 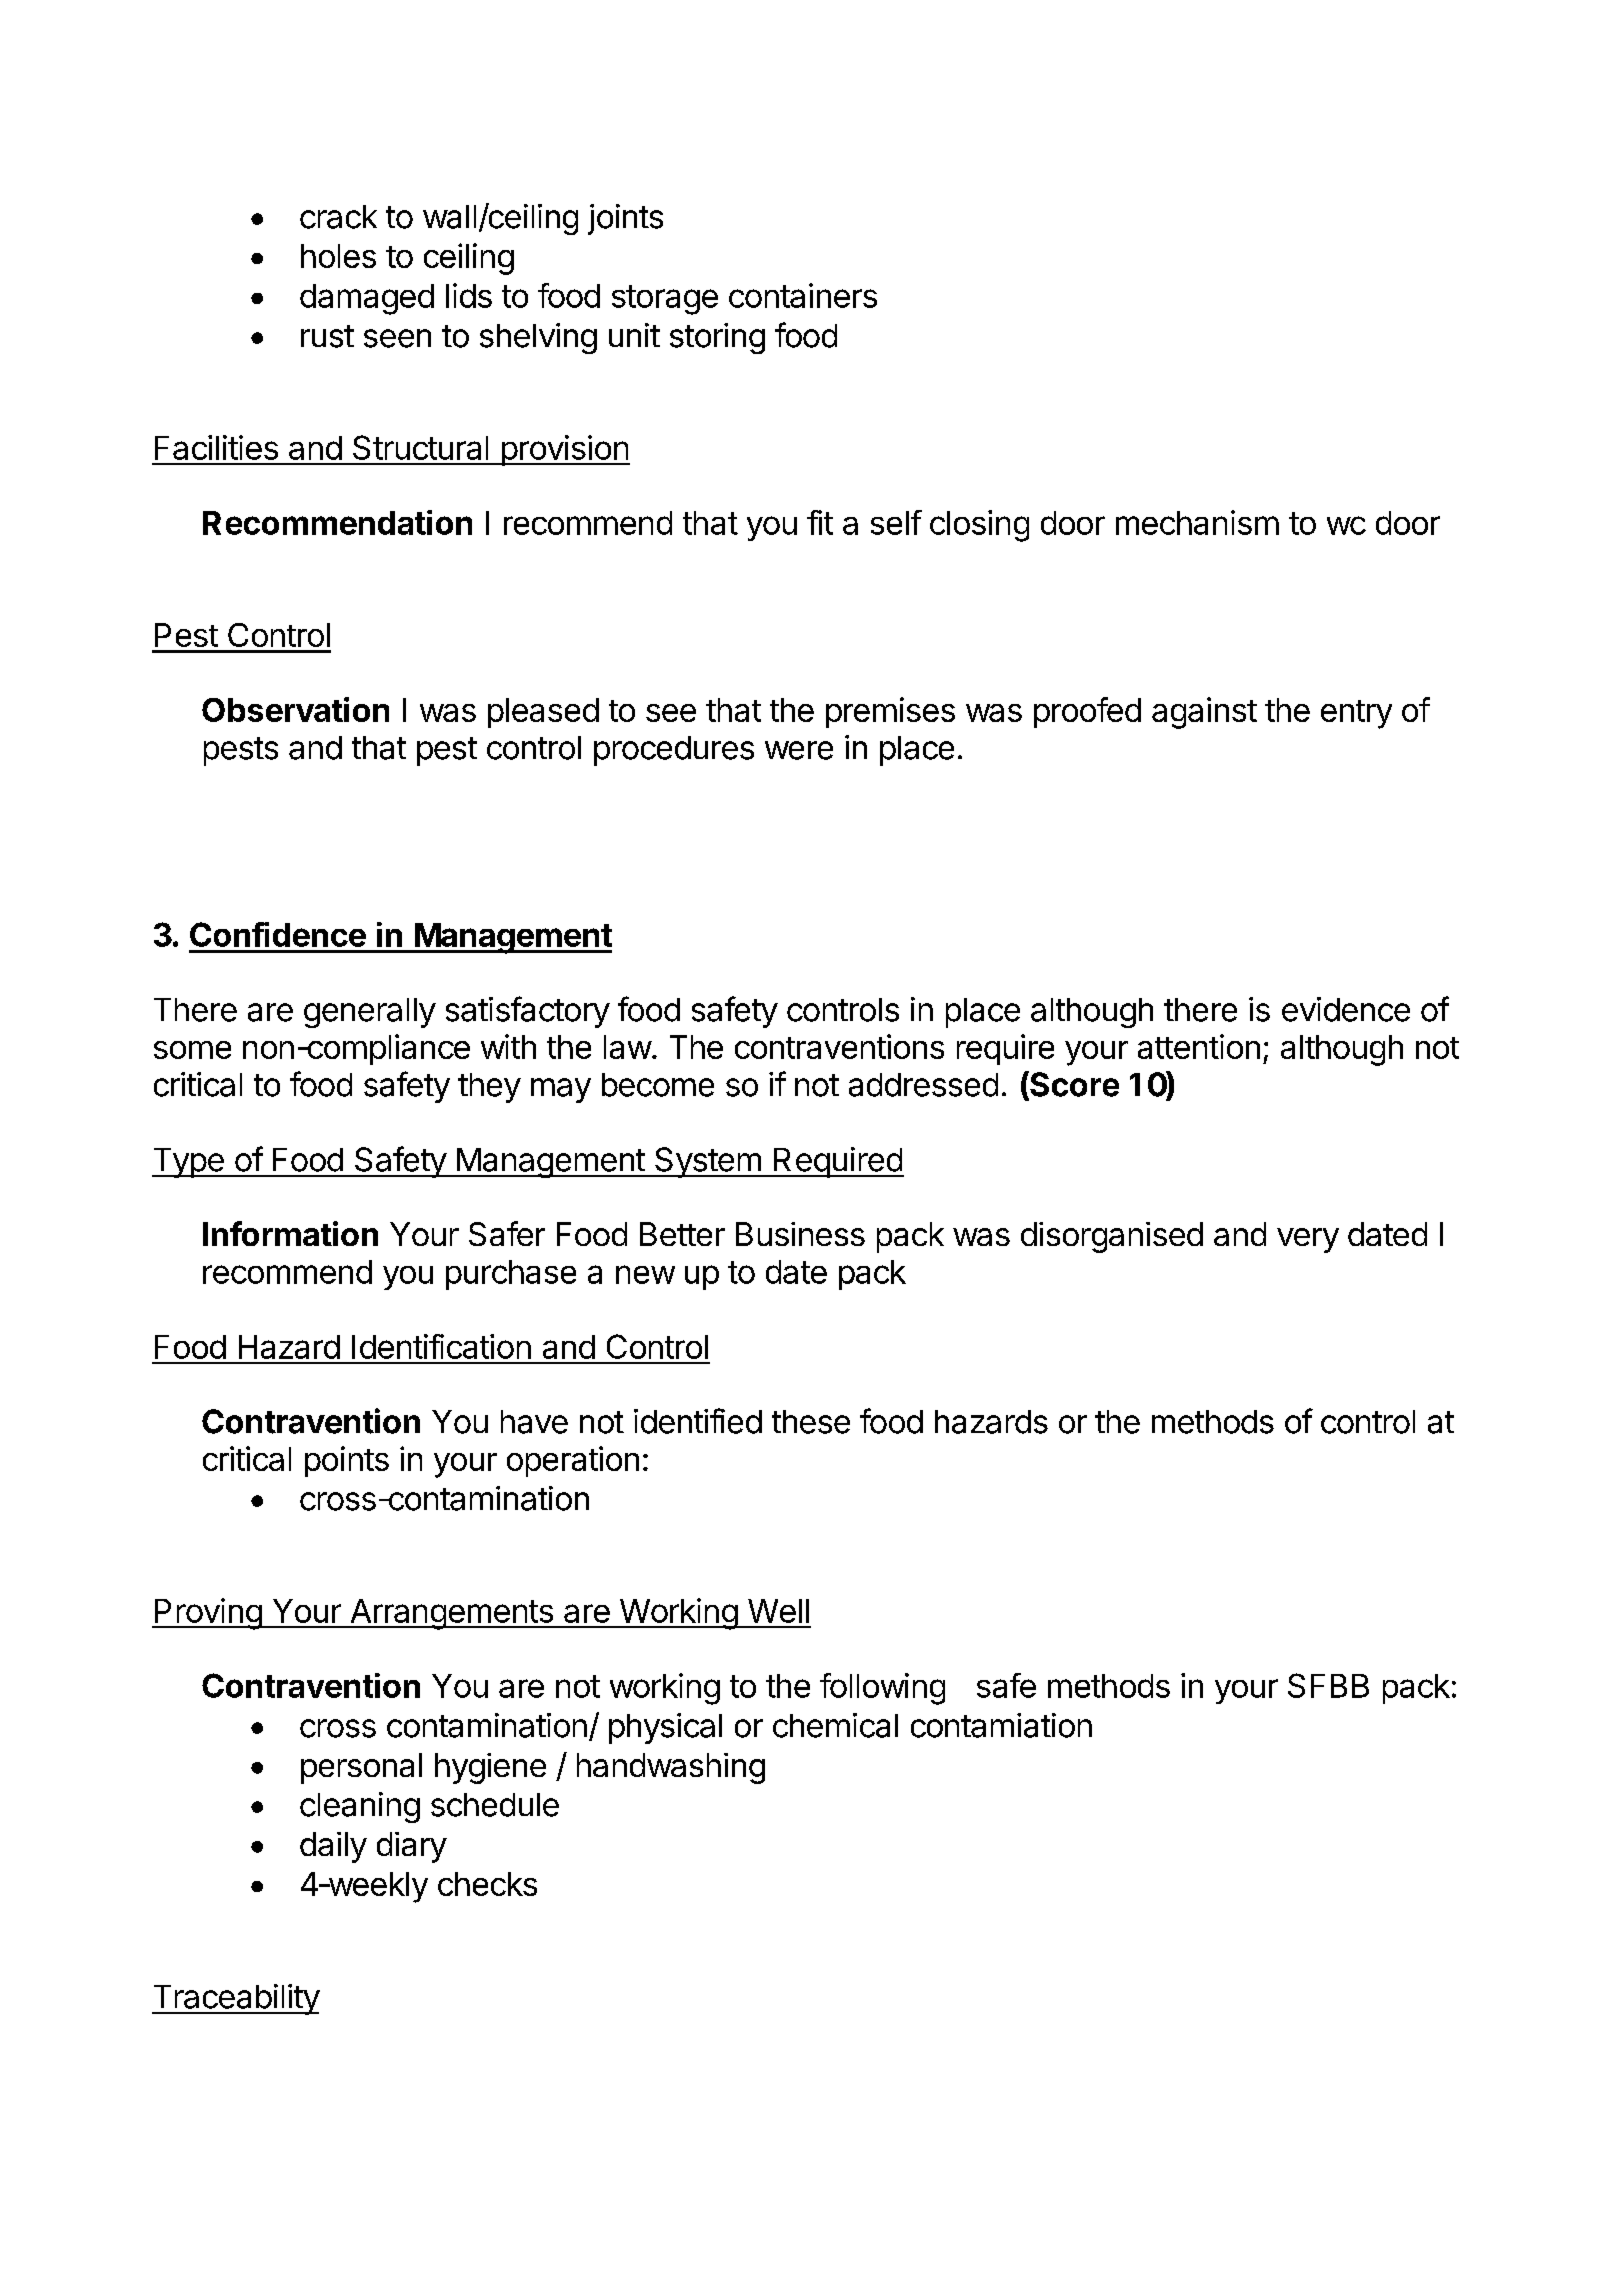 What do you see at coordinates (799, 750) in the page?
I see `were` at bounding box center [799, 750].
